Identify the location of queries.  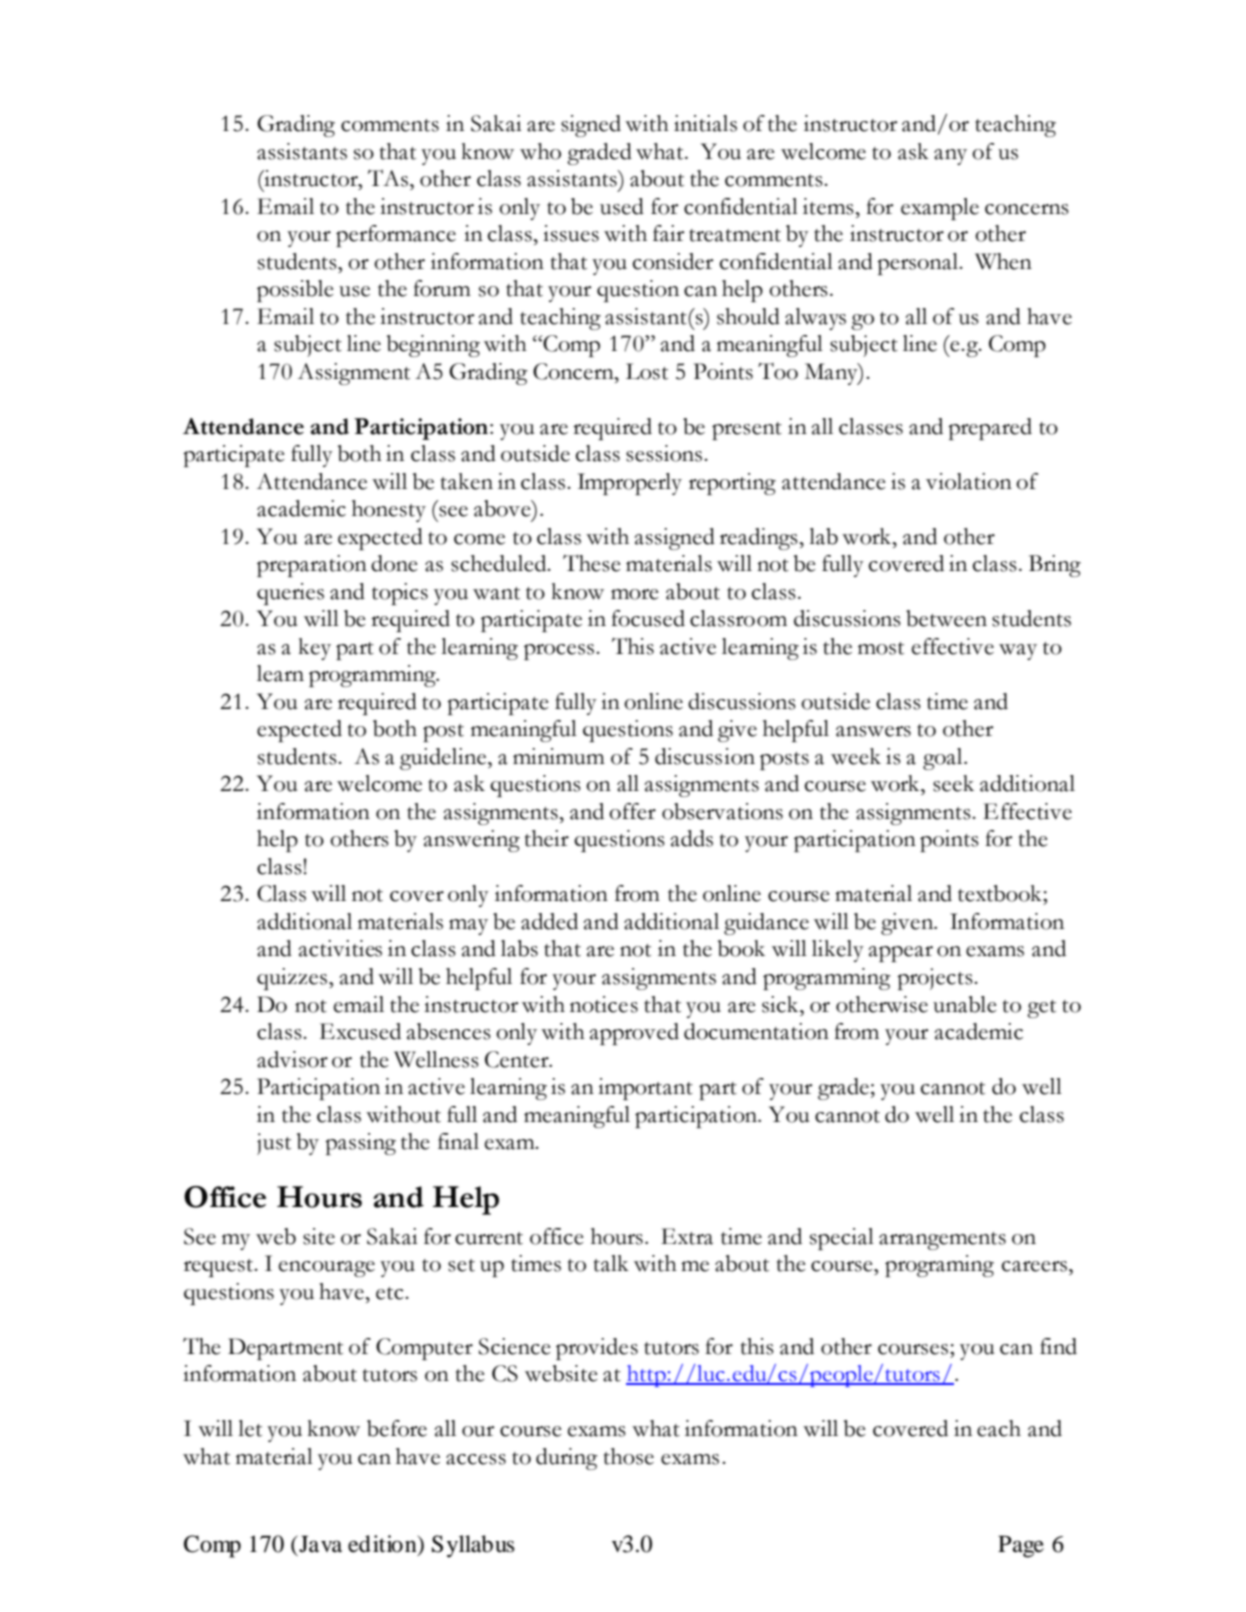
(290, 594).
